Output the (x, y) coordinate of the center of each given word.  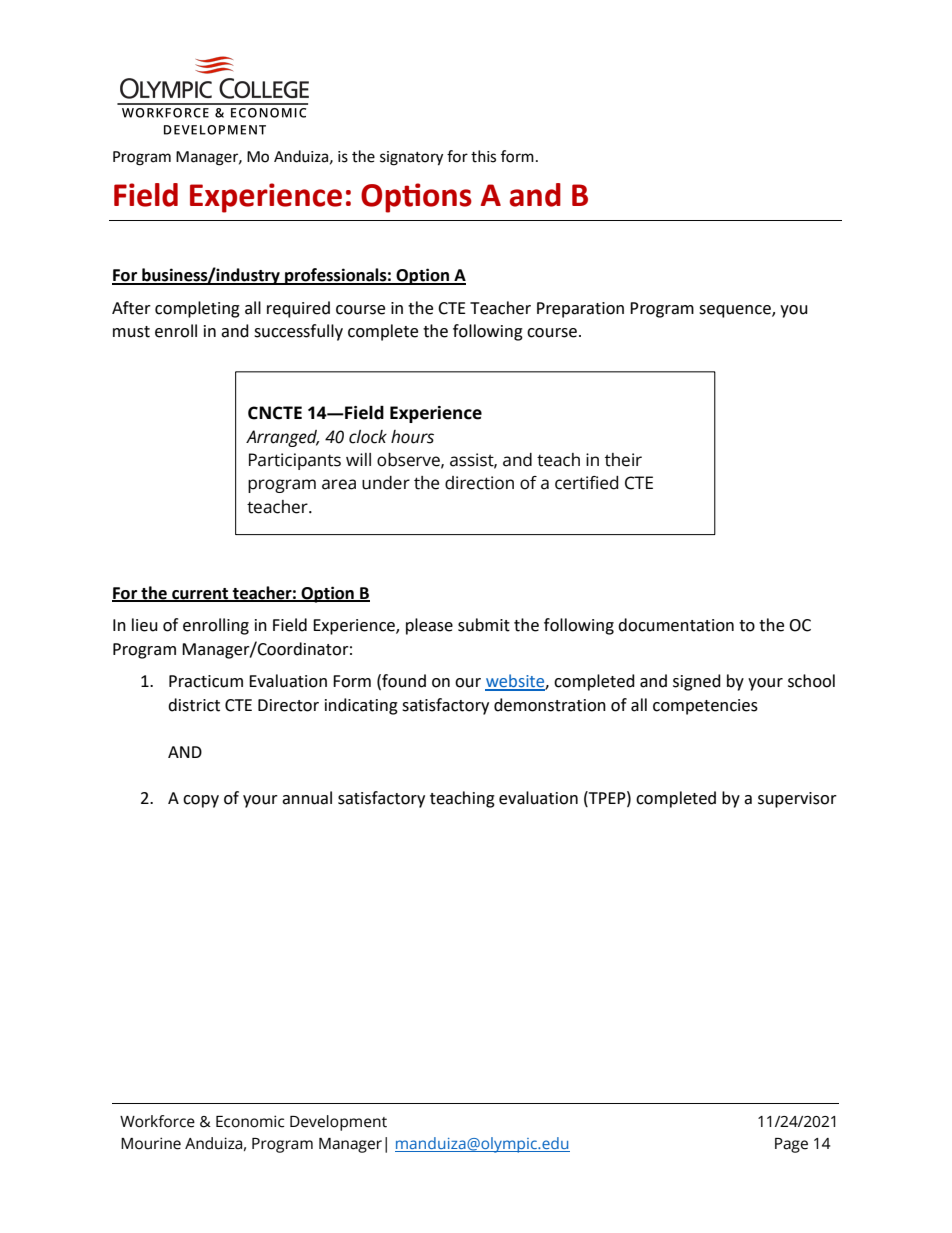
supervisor (797, 800)
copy (201, 801)
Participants (295, 461)
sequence (736, 311)
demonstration (550, 705)
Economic (250, 1121)
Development (338, 1123)
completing (197, 309)
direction (479, 483)
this (483, 156)
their (623, 460)
